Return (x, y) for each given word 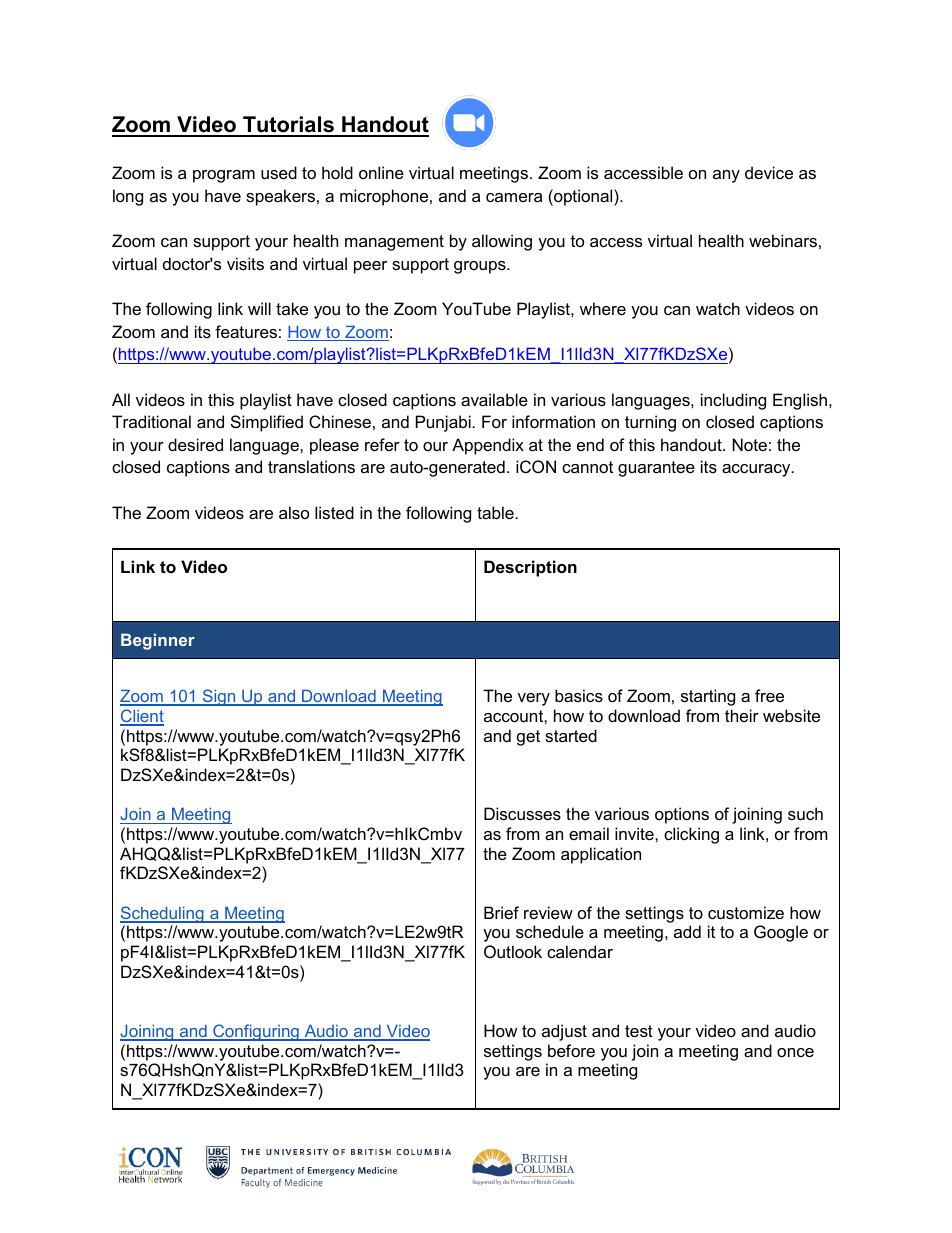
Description (530, 568)
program (224, 176)
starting (708, 697)
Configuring (256, 1032)
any (726, 176)
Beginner (158, 641)
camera (514, 197)
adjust (564, 1032)
